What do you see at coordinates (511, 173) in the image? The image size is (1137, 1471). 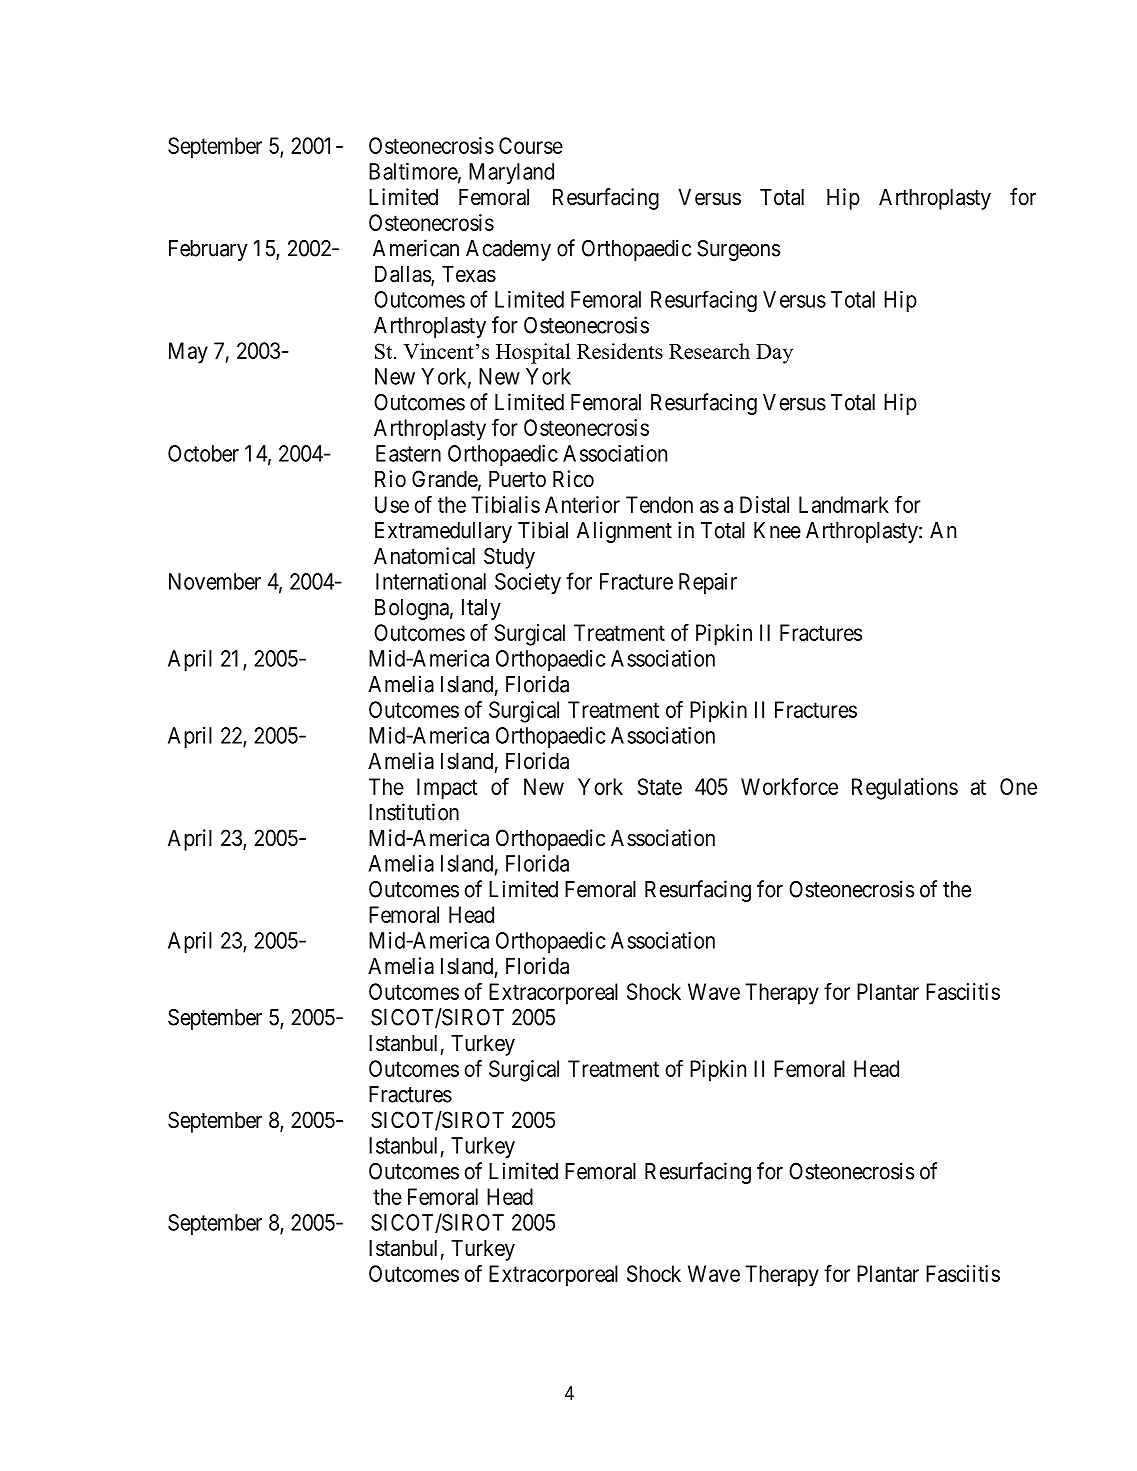 I see `Maryland` at bounding box center [511, 173].
